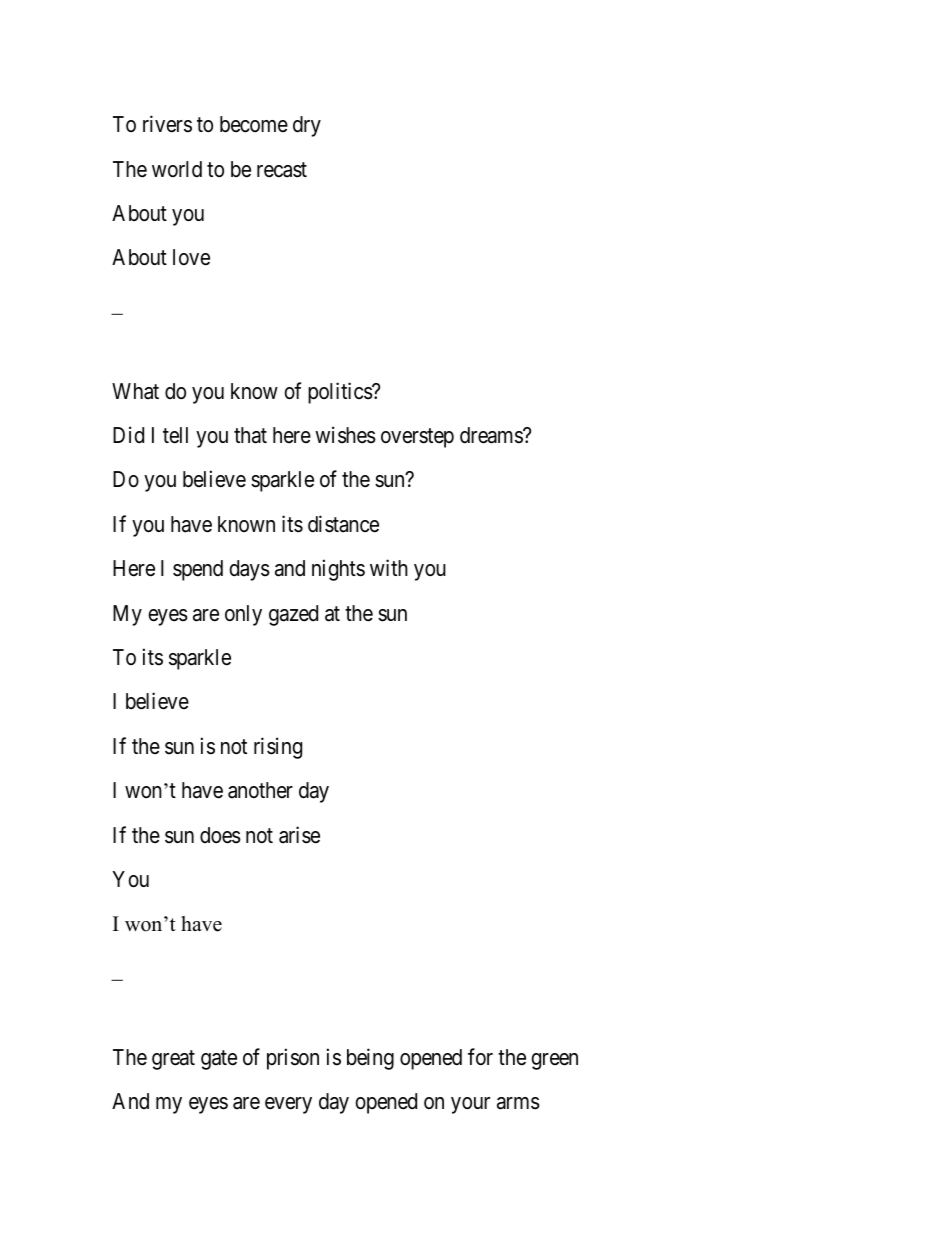 The height and width of the screenshot is (1233, 952). I want to click on spend, so click(198, 570).
